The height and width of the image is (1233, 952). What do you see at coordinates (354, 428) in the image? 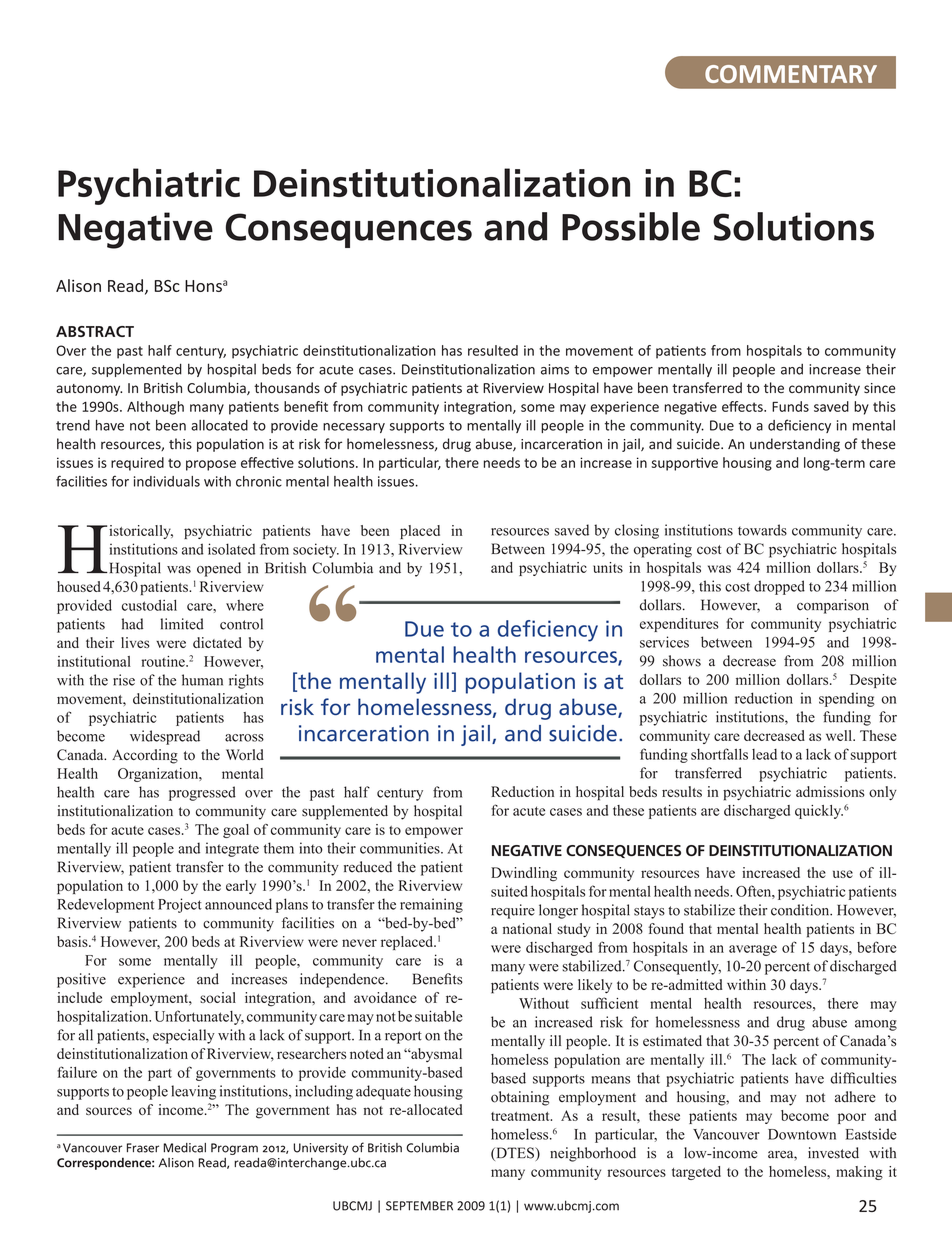
I see `necessary` at bounding box center [354, 428].
